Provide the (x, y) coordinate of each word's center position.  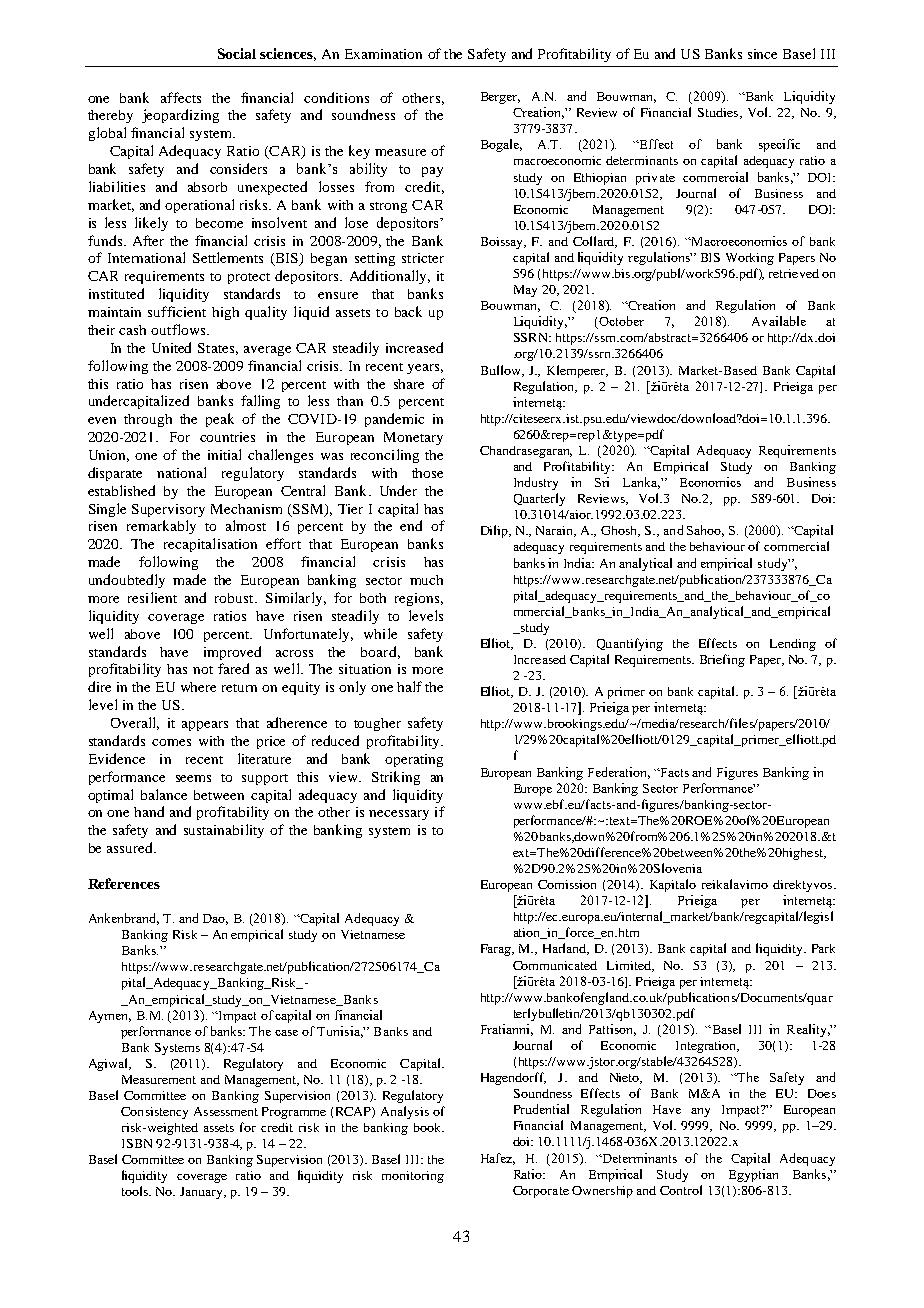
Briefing (722, 660)
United (171, 347)
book (428, 1127)
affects (181, 97)
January (202, 1193)
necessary (399, 815)
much (426, 580)
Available (779, 321)
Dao (215, 919)
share (409, 384)
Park (823, 948)
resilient (152, 597)
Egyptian (753, 1175)
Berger (500, 98)
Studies (719, 113)
